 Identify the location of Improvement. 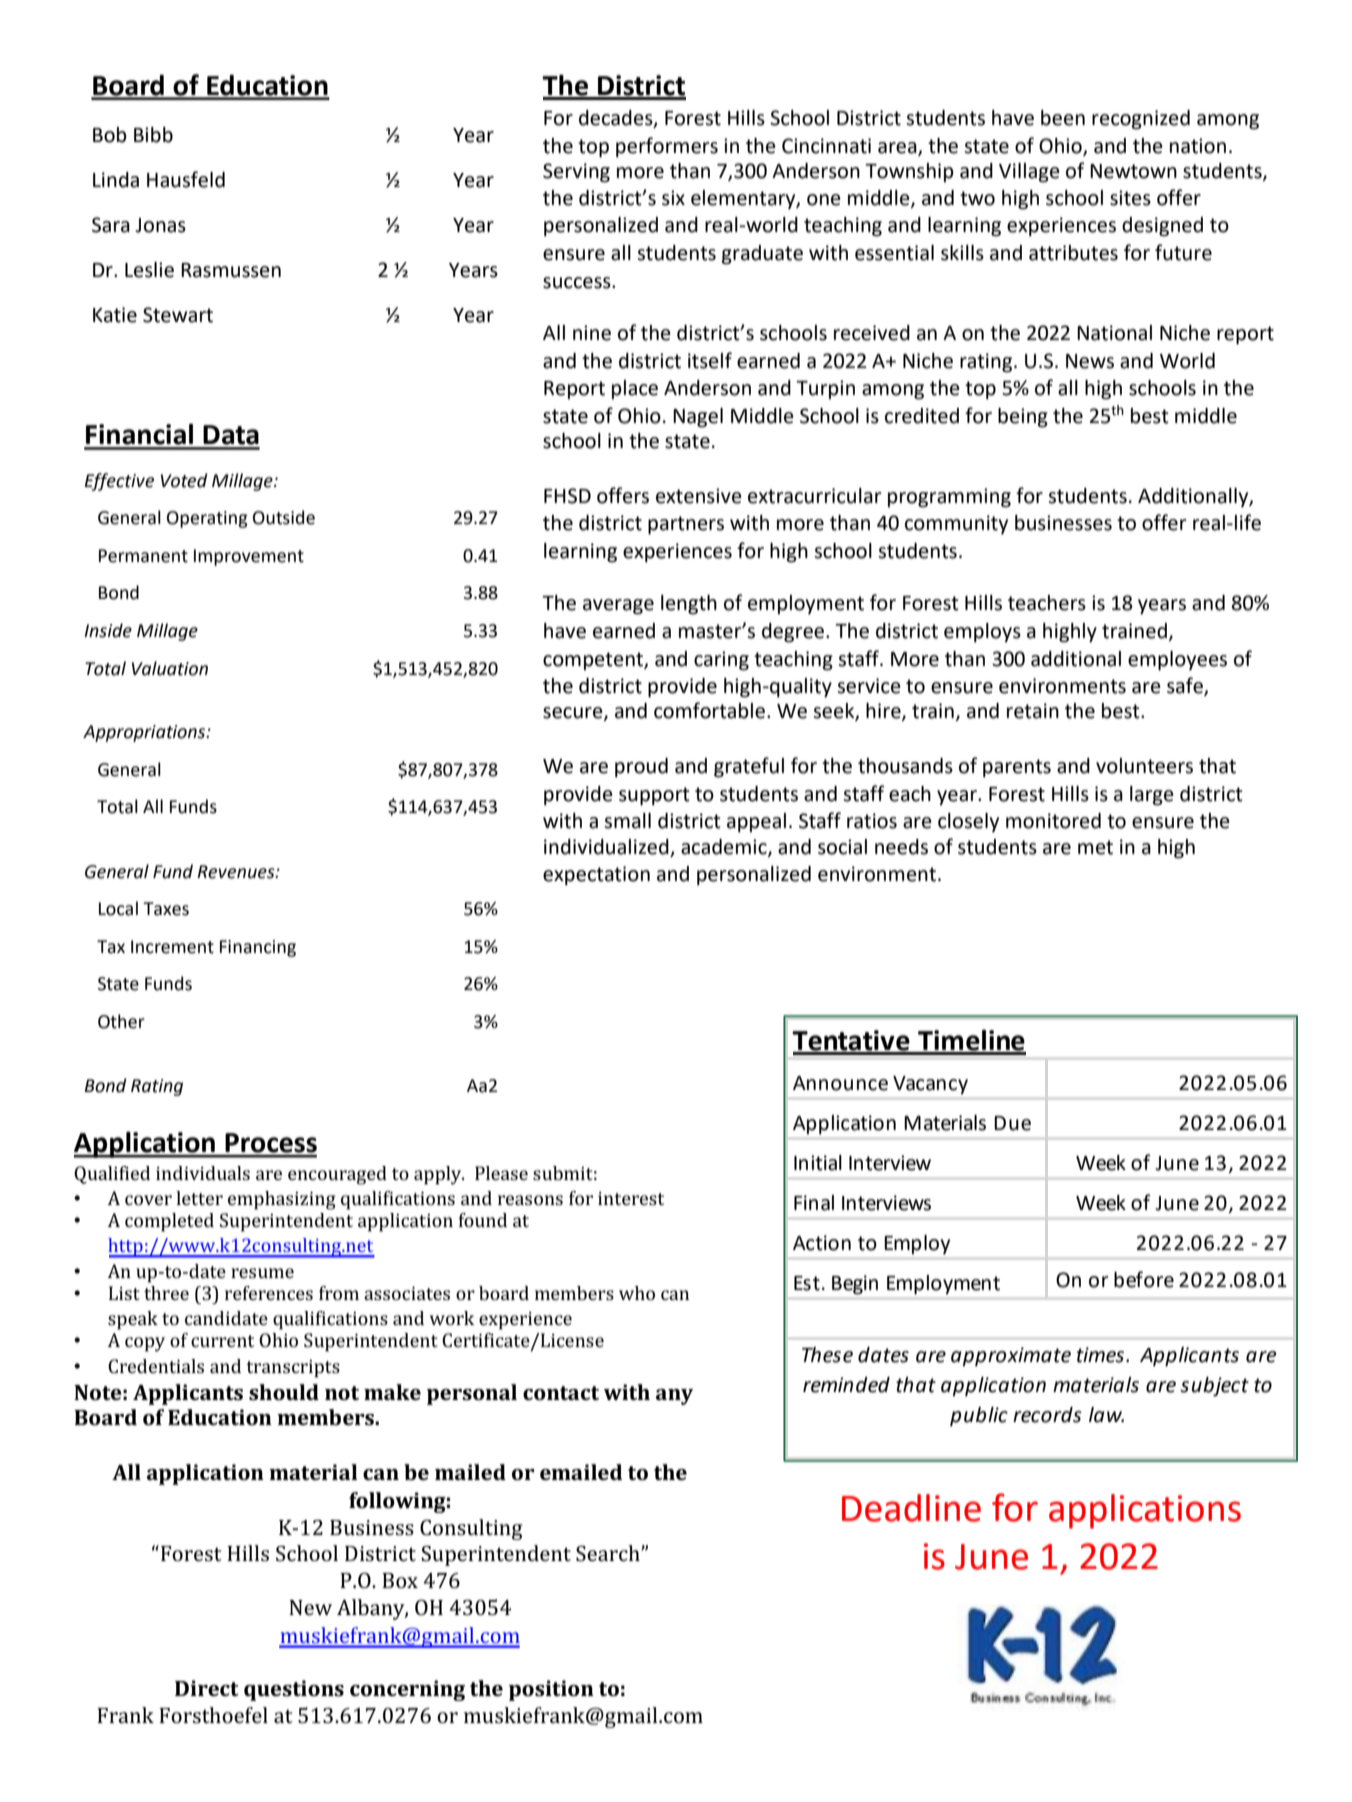
(249, 557).
